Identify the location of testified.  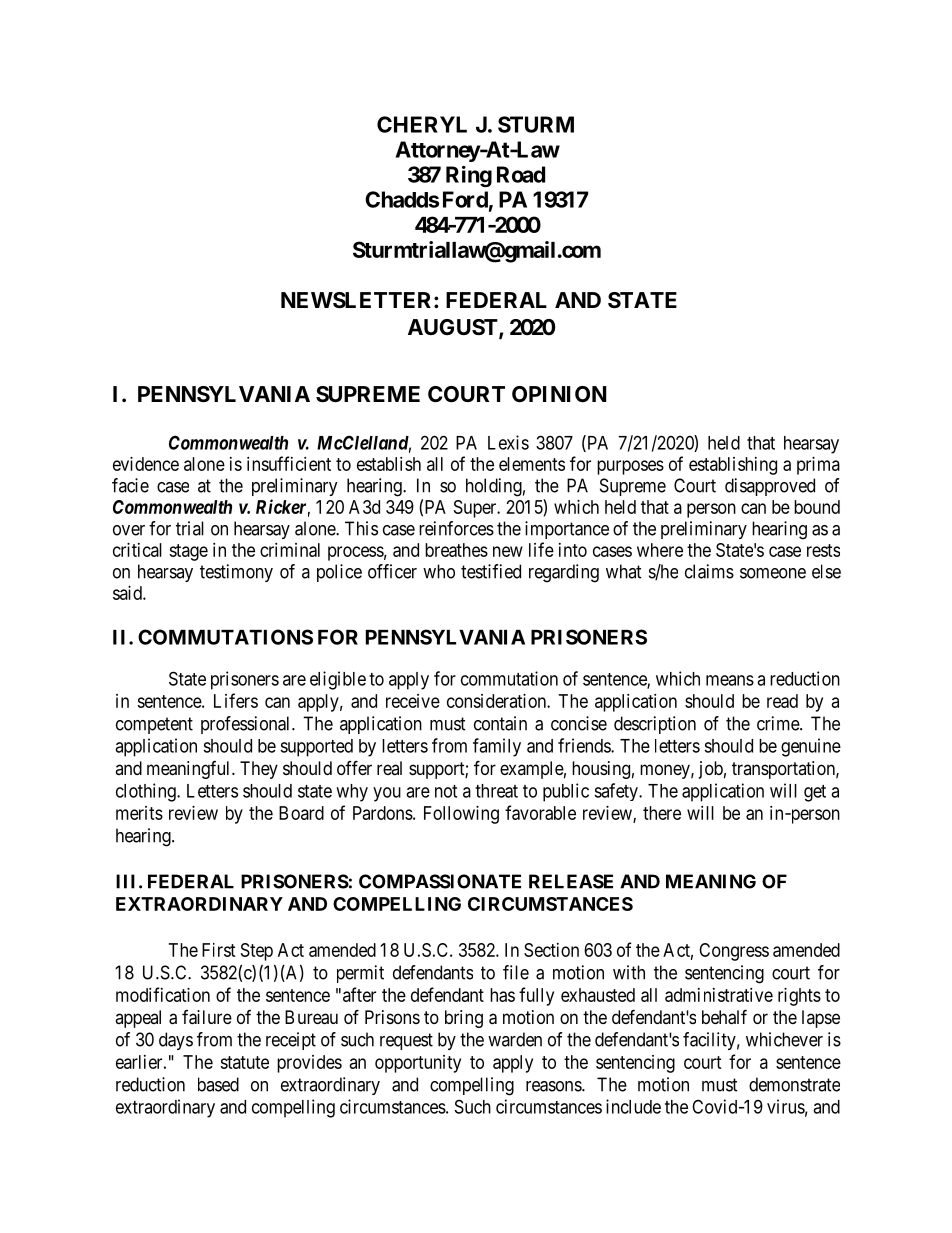
(491, 571).
